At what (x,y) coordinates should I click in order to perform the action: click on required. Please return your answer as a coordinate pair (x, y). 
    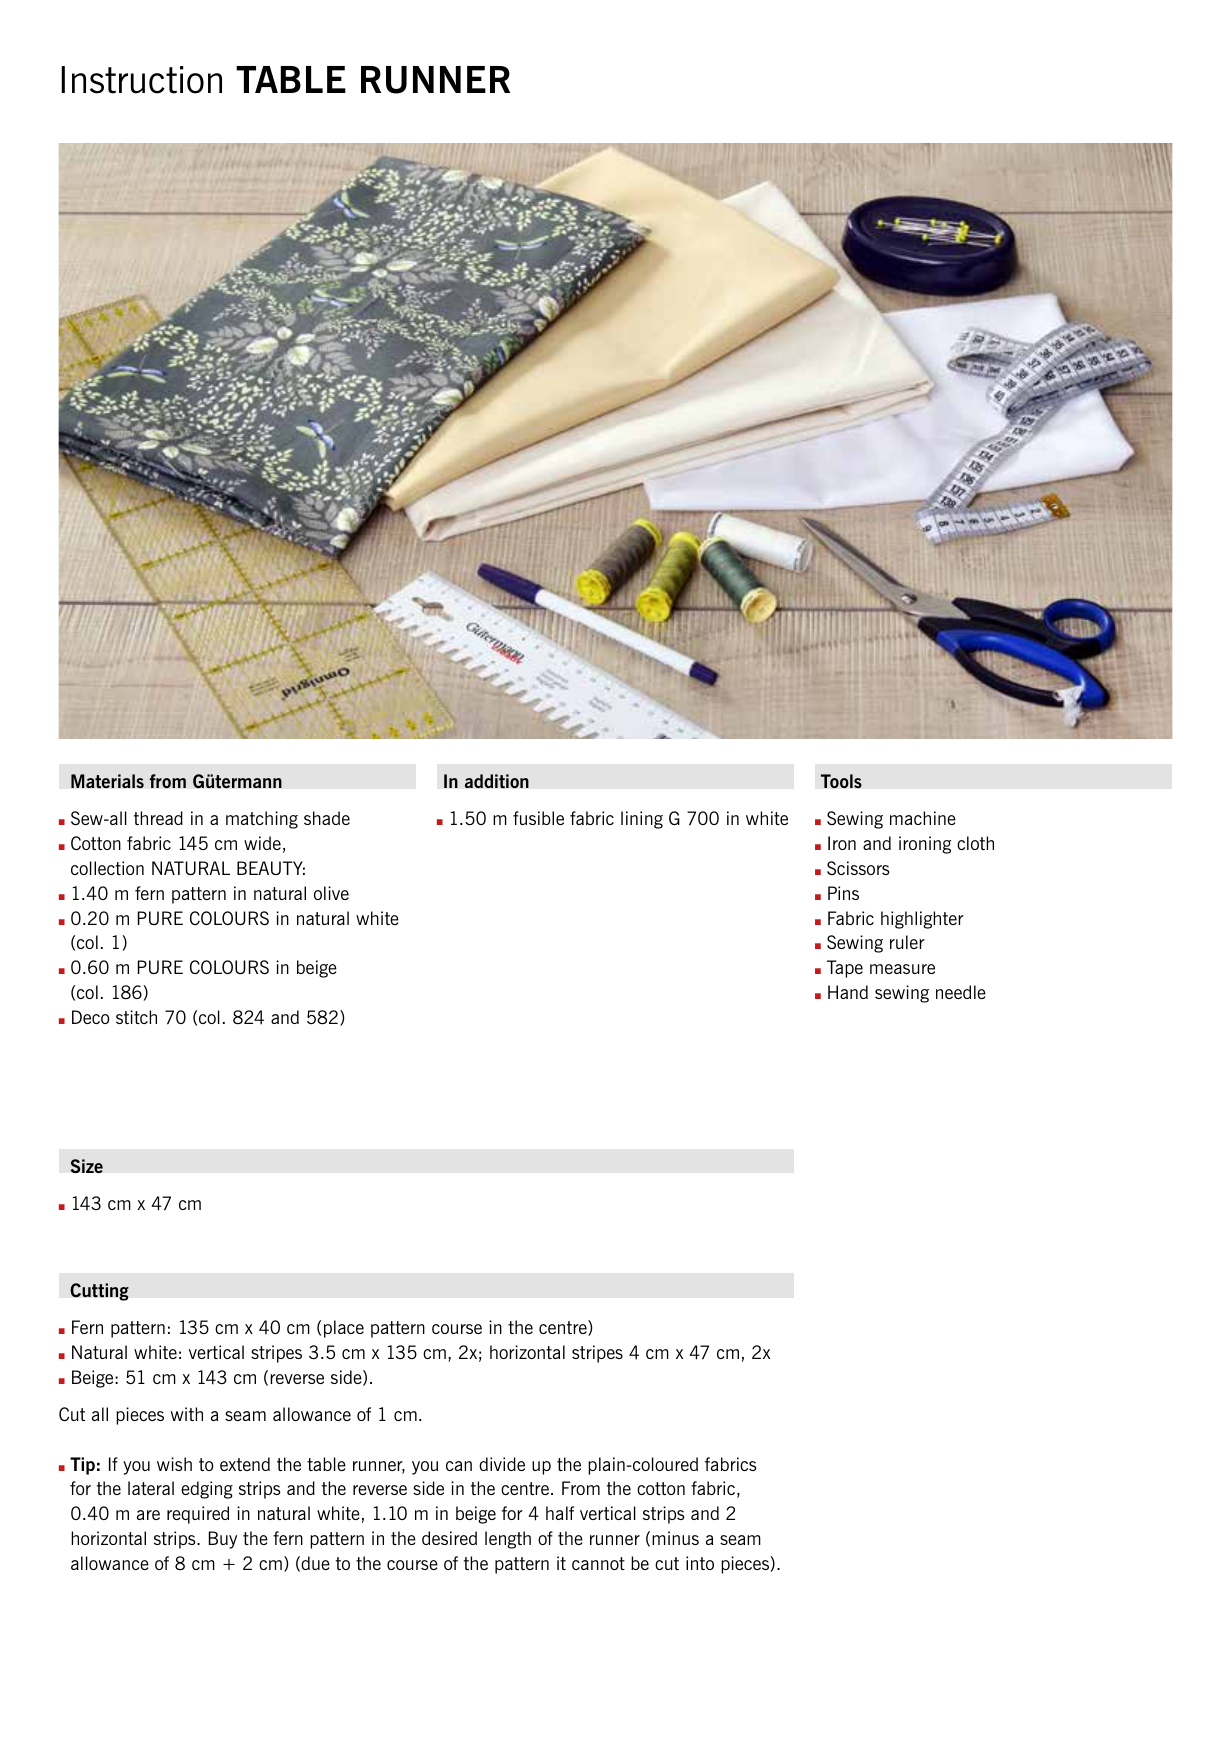
    Looking at the image, I should click on (198, 1515).
